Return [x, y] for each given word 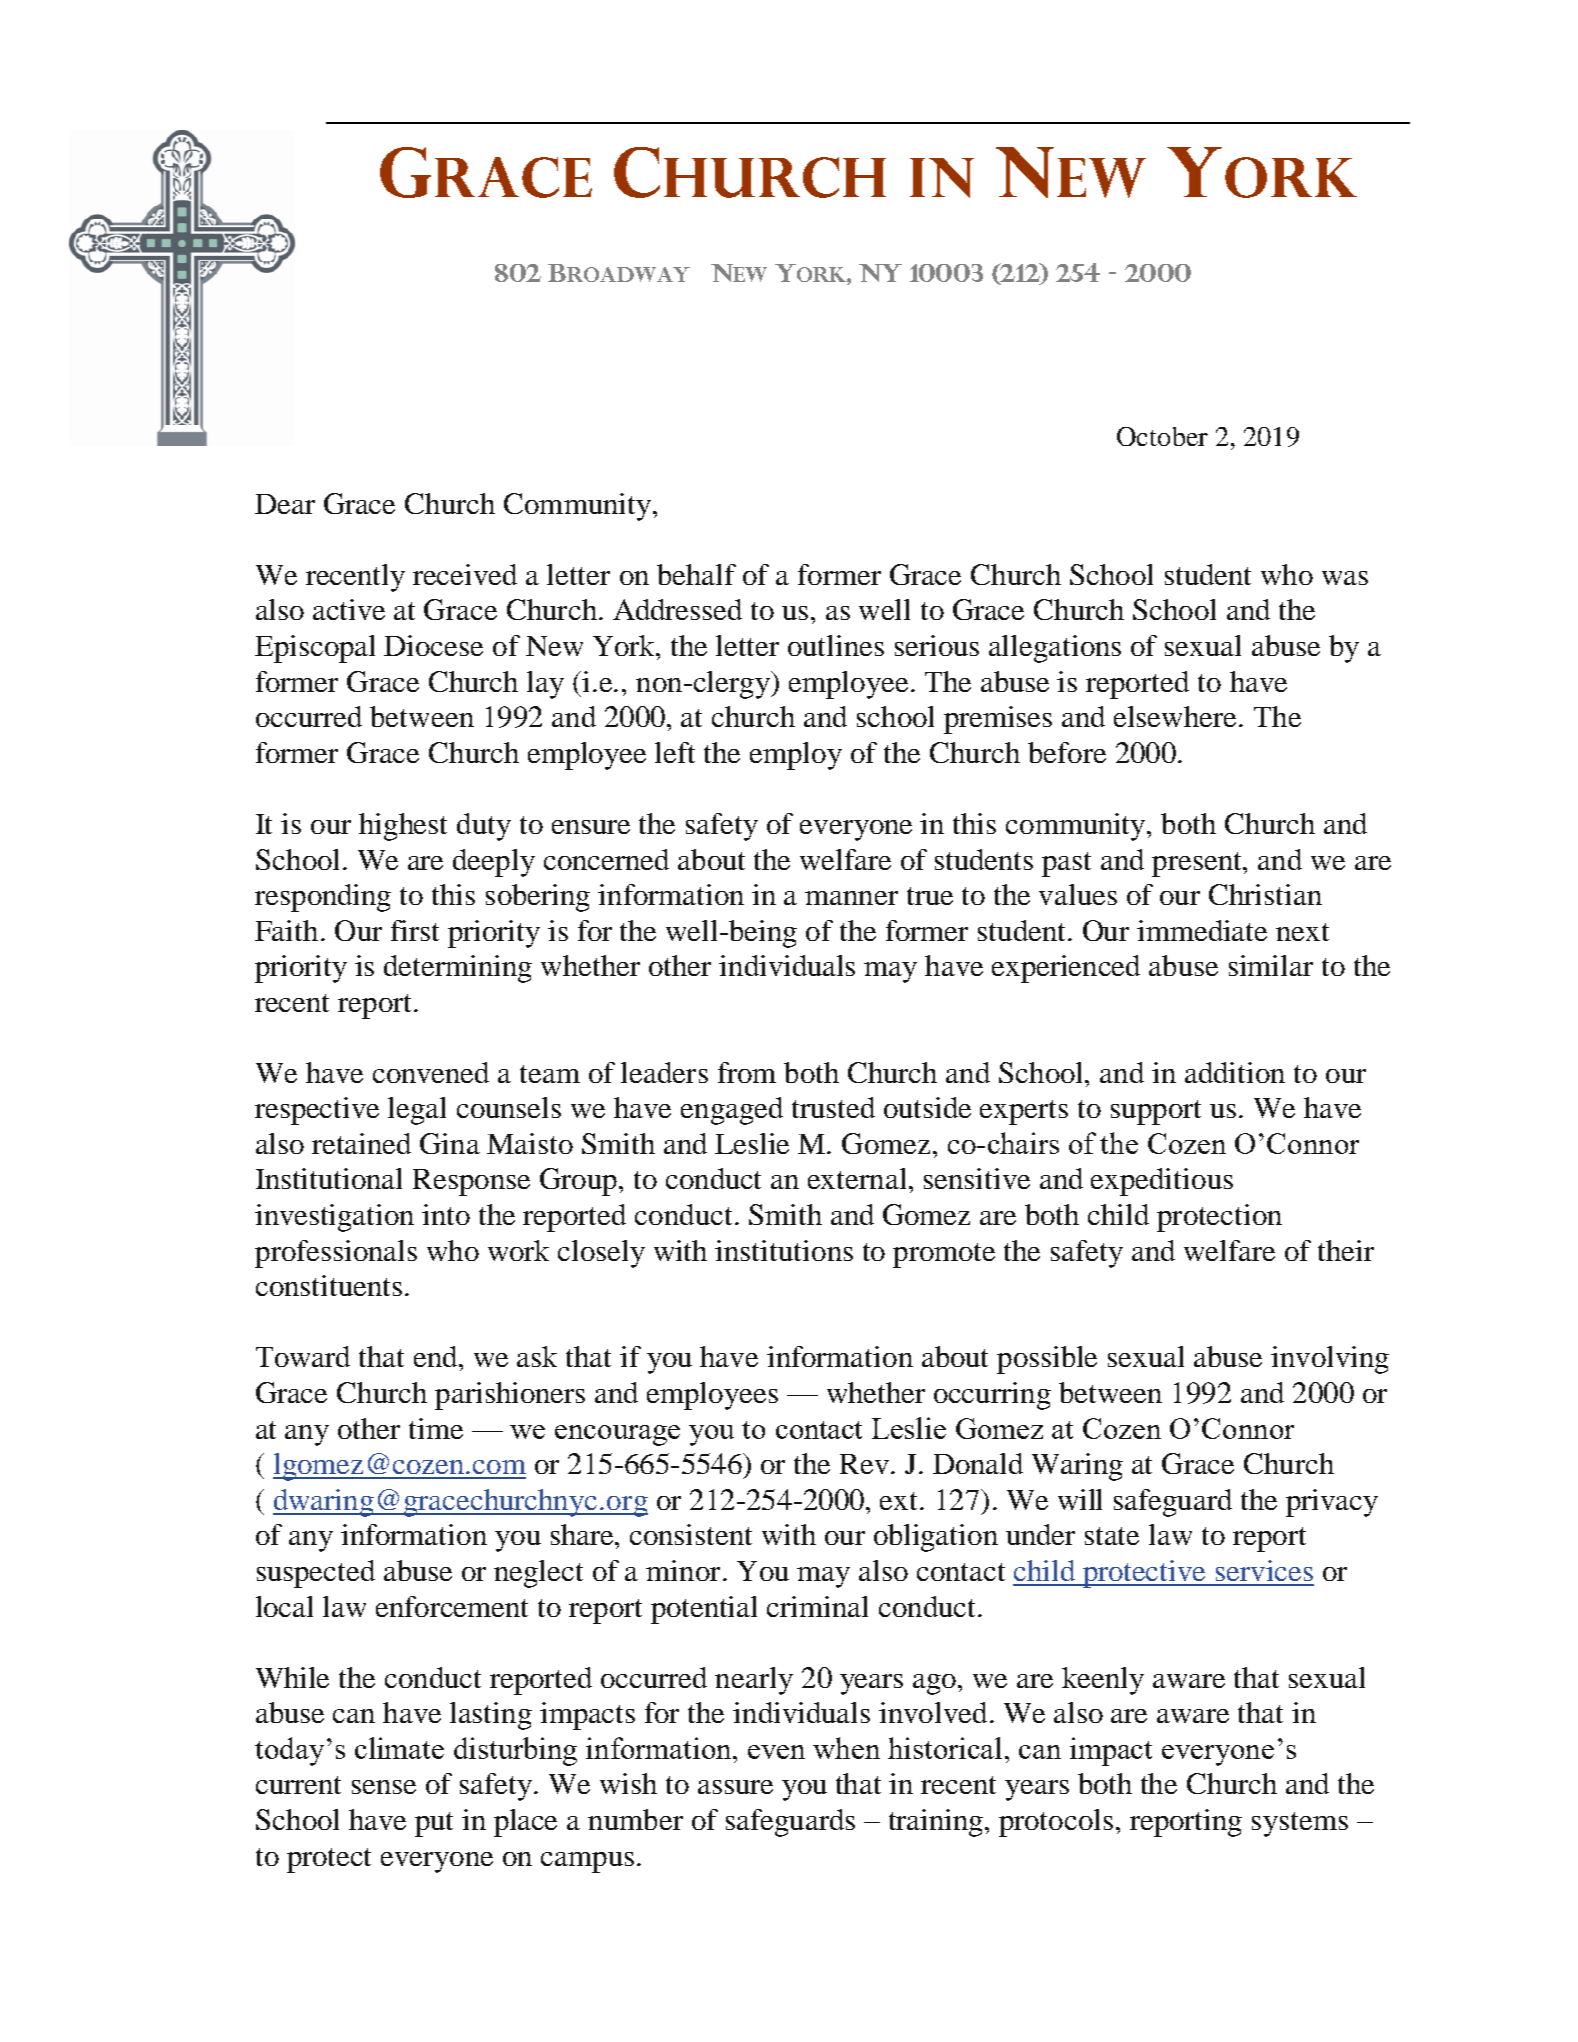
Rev [864, 1464]
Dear [285, 504]
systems [1300, 1824]
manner [851, 898]
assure [735, 1787]
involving [1330, 1360]
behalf [696, 574]
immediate [1202, 930]
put [434, 1824]
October [1162, 436]
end [437, 1356]
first [415, 930]
